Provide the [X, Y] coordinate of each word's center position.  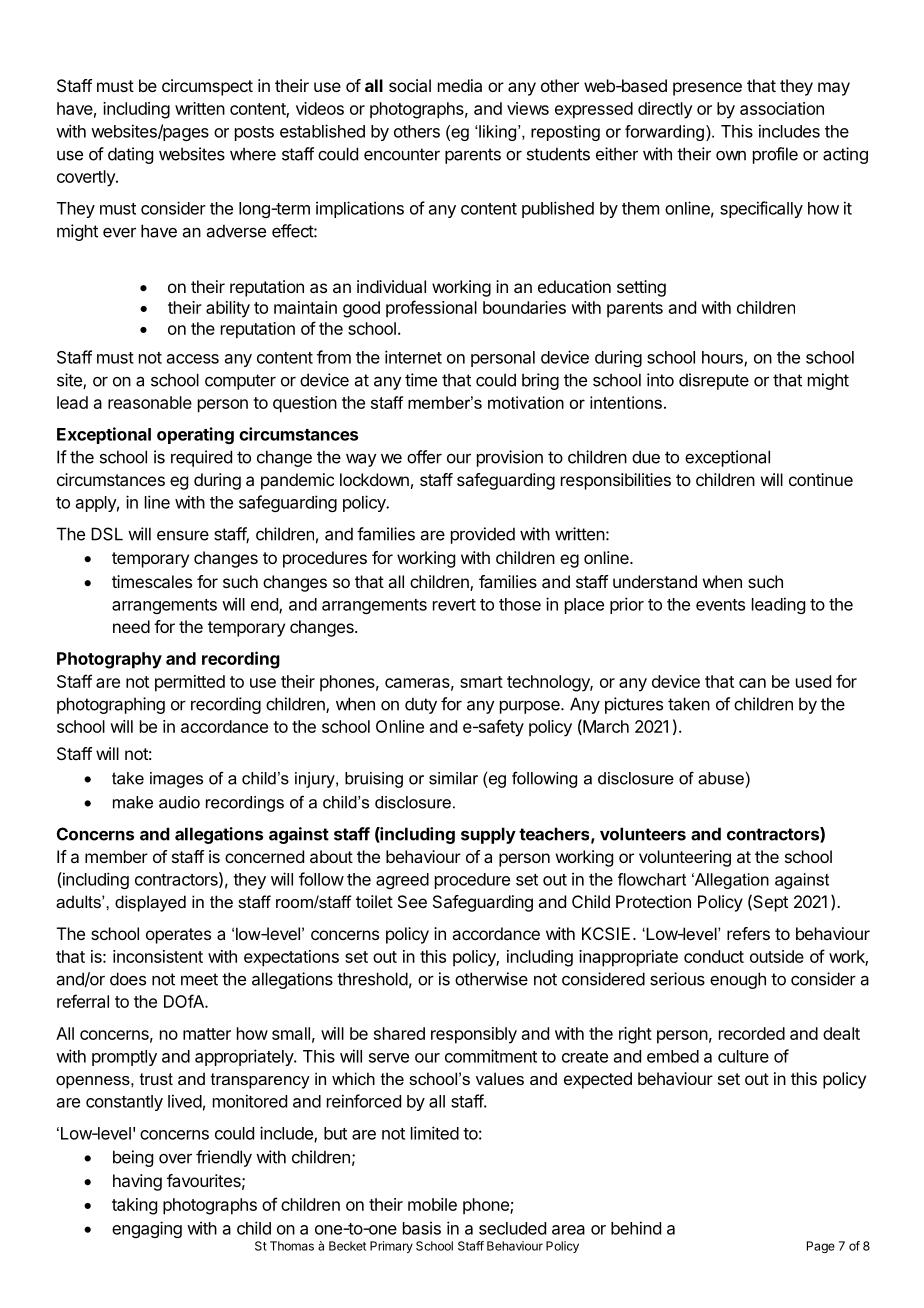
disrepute [714, 381]
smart [481, 682]
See [412, 901]
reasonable [150, 402]
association [782, 108]
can [752, 683]
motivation [526, 402]
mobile [432, 1204]
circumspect [207, 87]
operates [178, 936]
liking [499, 133]
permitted [190, 683]
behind [636, 1228]
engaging [147, 1229]
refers [748, 933]
